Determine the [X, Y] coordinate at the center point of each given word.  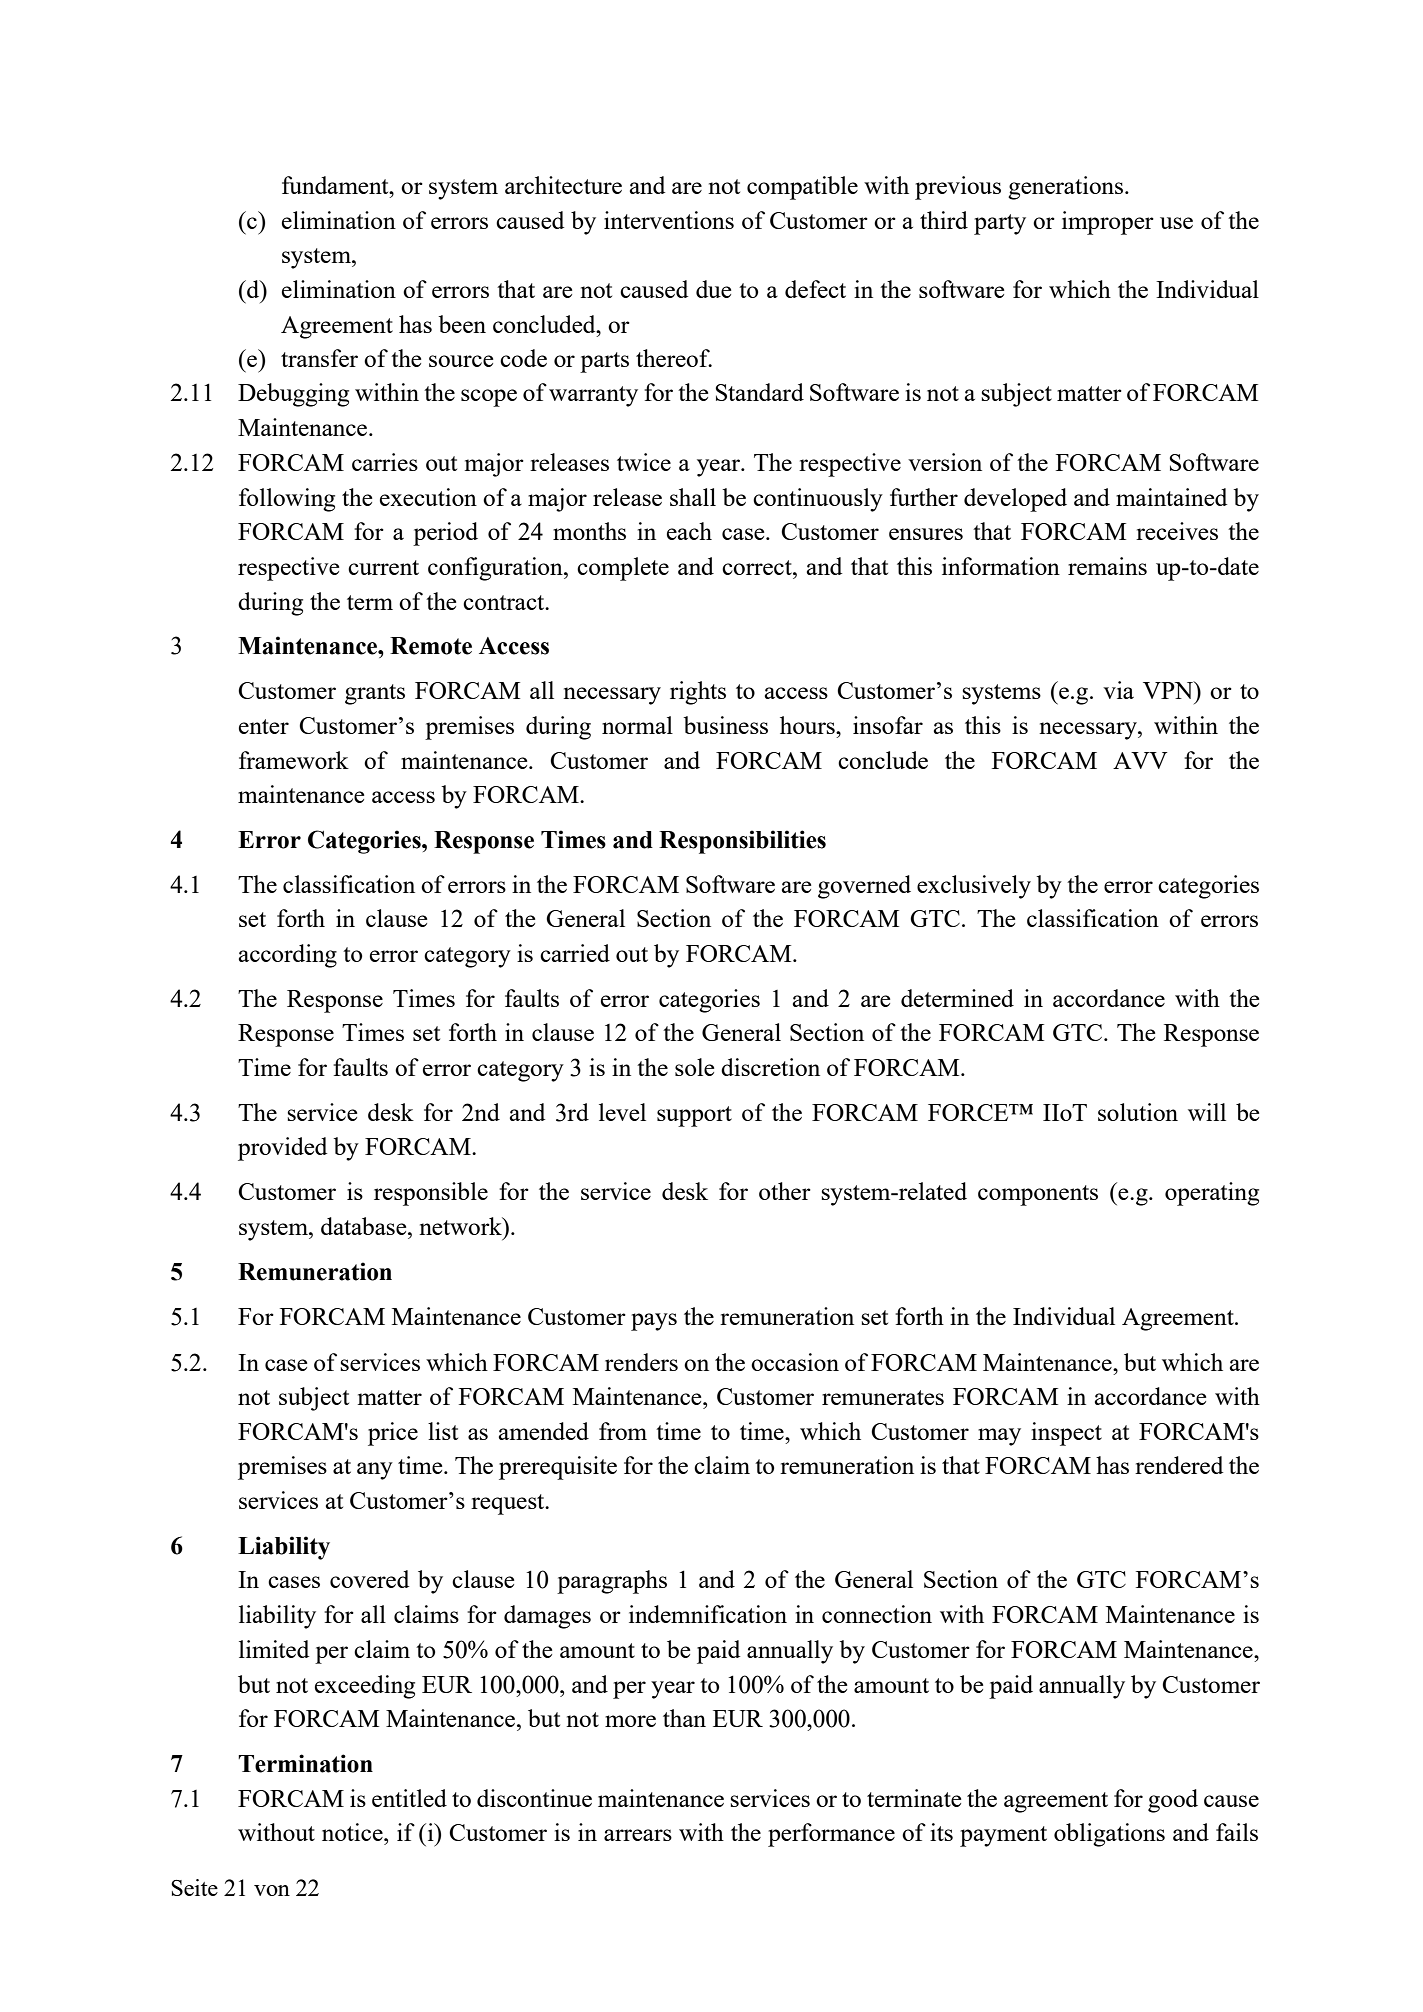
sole [694, 1067]
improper [1108, 223]
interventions [669, 220]
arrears [638, 1835]
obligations [1109, 1835]
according [288, 956]
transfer [319, 358]
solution [1138, 1112]
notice [353, 1832]
